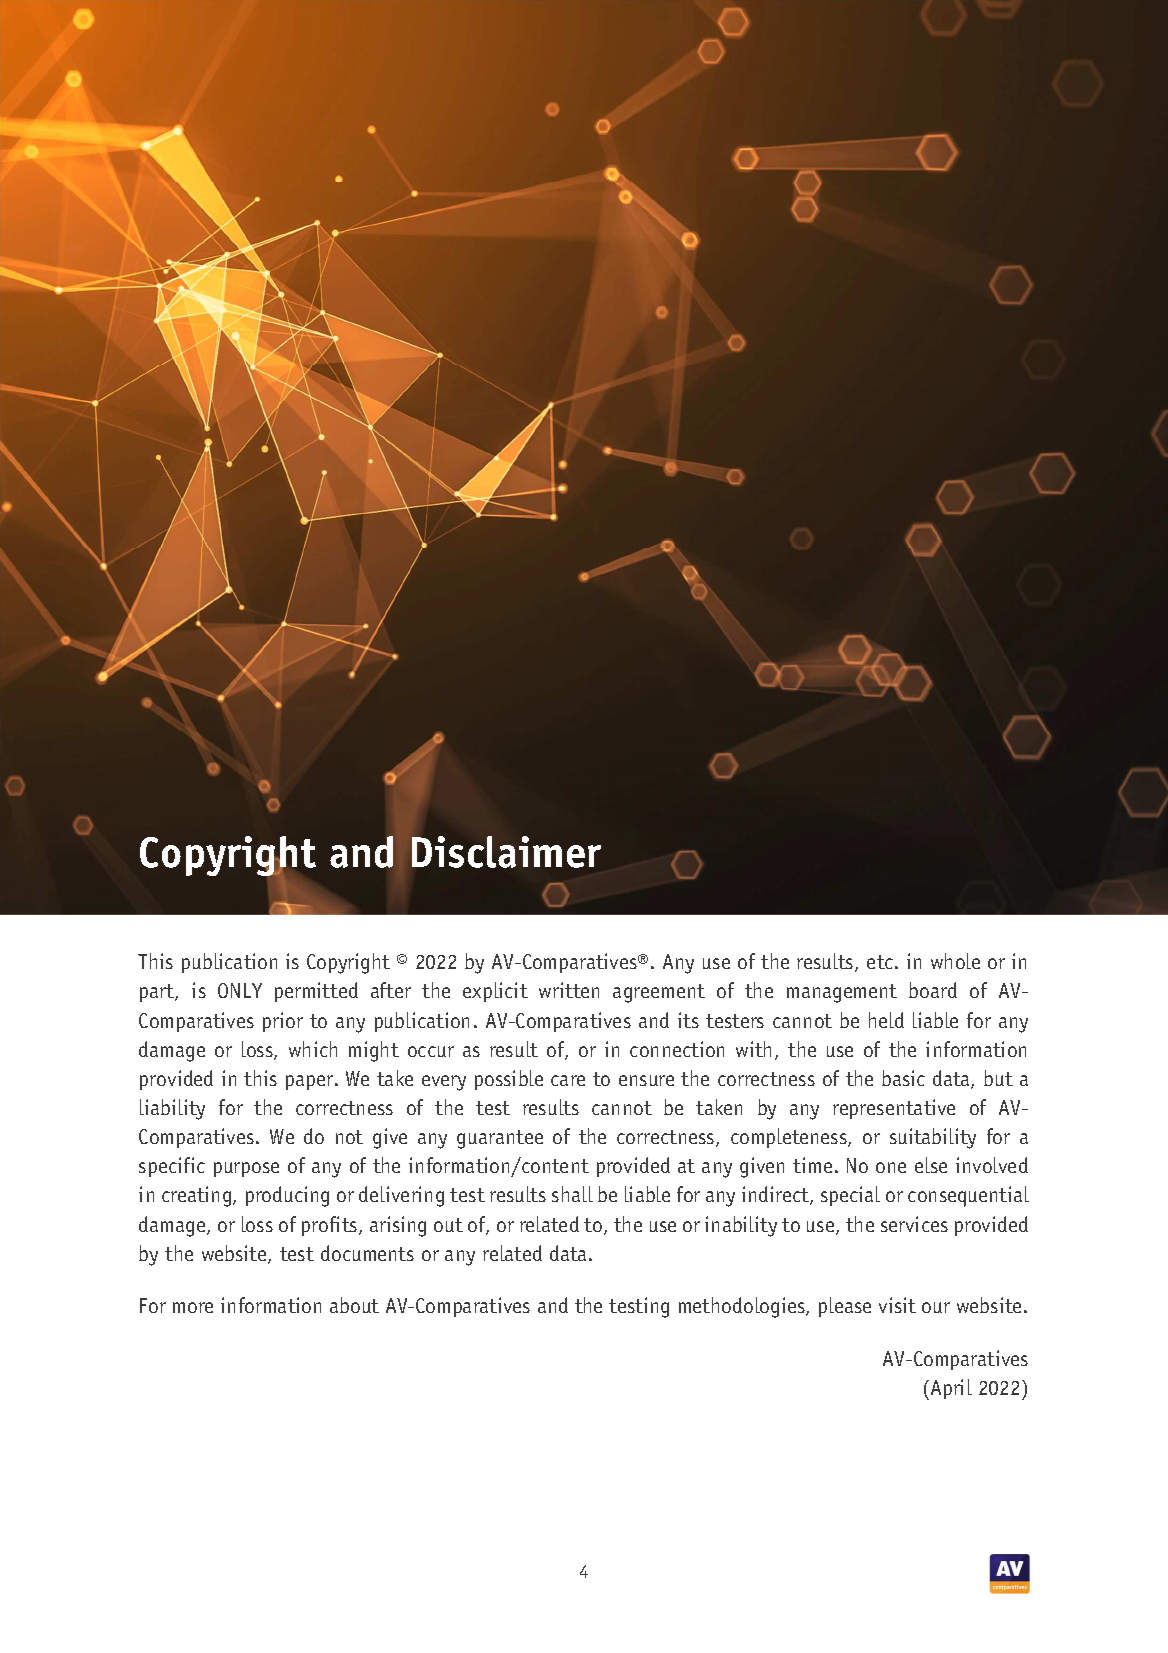  What do you see at coordinates (743, 1307) in the screenshot?
I see `methodologies` at bounding box center [743, 1307].
